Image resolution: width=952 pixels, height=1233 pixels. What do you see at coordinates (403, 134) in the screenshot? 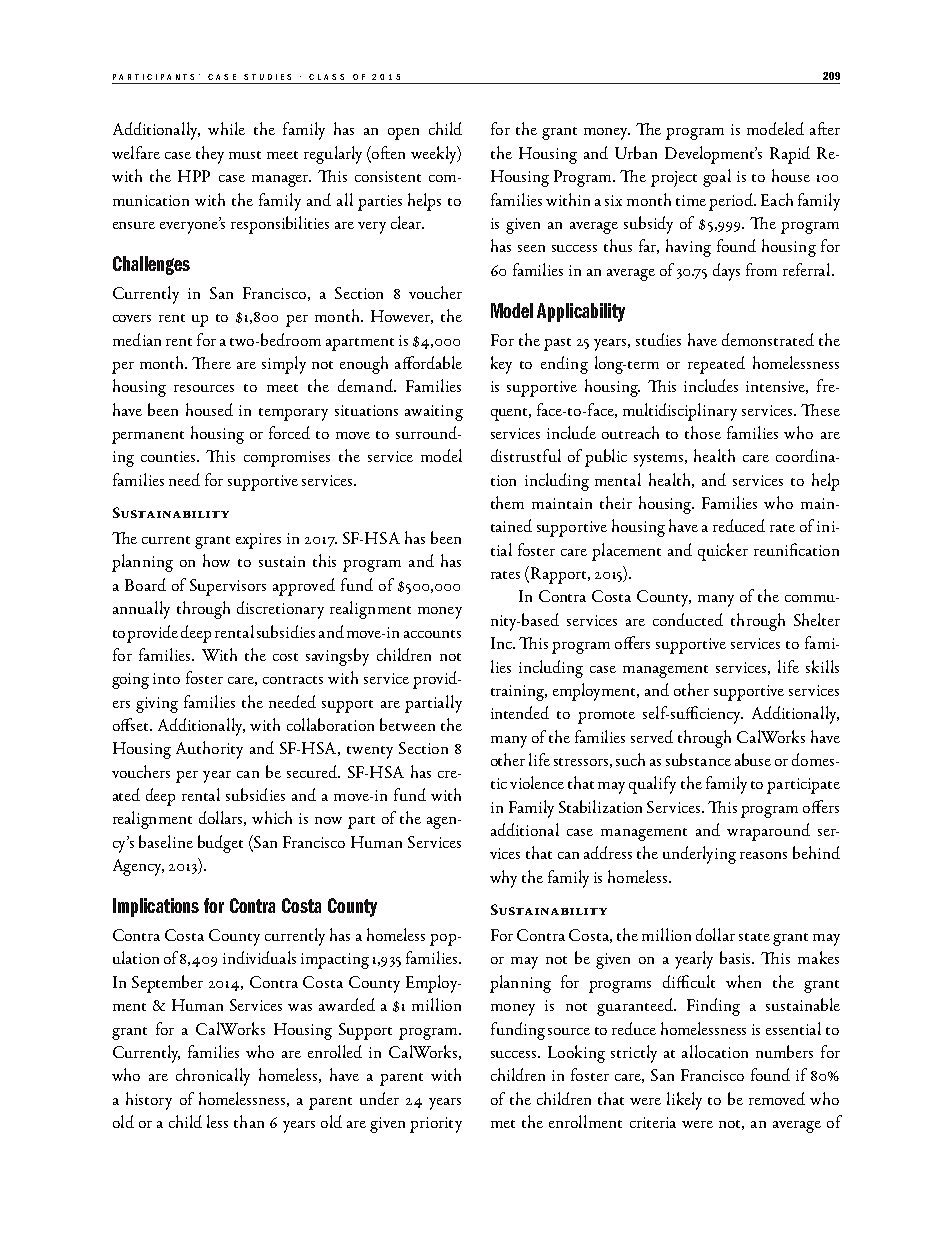
I see `open` at bounding box center [403, 134].
